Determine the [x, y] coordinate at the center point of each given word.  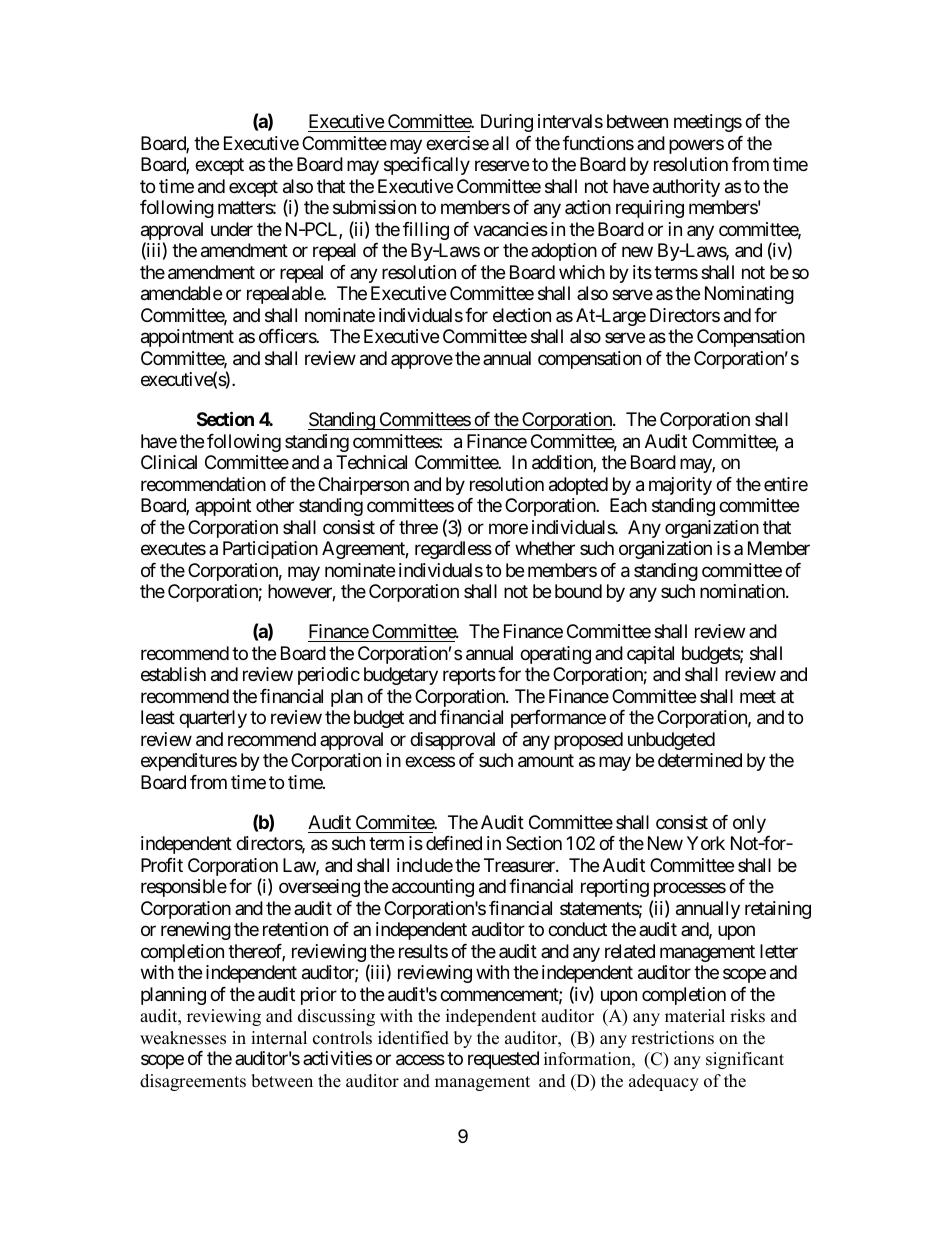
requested [503, 1060]
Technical [371, 462]
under [232, 229]
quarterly [213, 719]
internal [279, 1038]
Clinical [169, 462]
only [749, 824]
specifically [427, 166]
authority [686, 188]
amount [546, 761]
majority [680, 486]
